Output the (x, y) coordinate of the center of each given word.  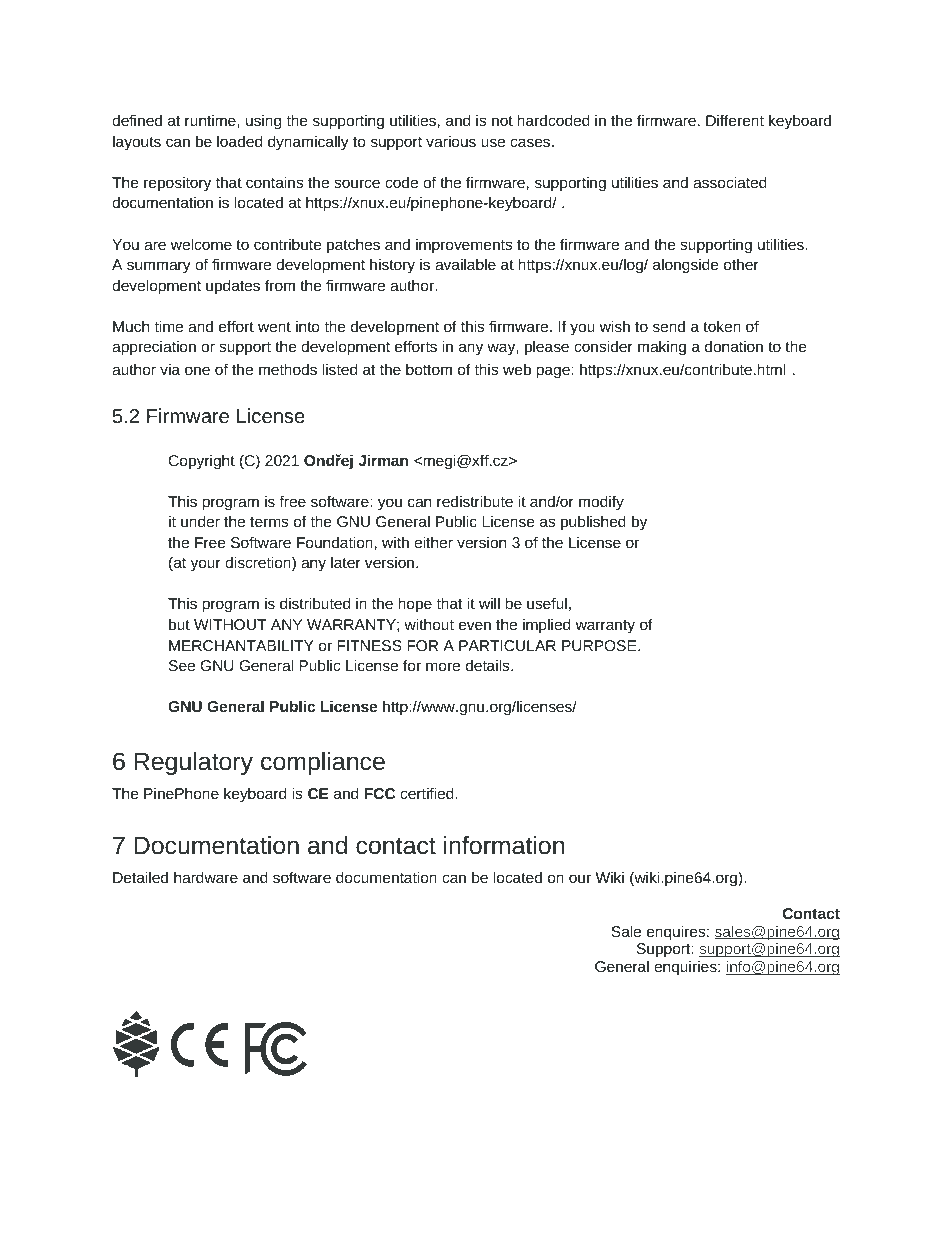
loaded (239, 141)
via (170, 369)
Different (735, 120)
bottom (429, 369)
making (662, 348)
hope (415, 605)
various (451, 141)
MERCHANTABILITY (241, 645)
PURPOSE (600, 645)
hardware (206, 877)
